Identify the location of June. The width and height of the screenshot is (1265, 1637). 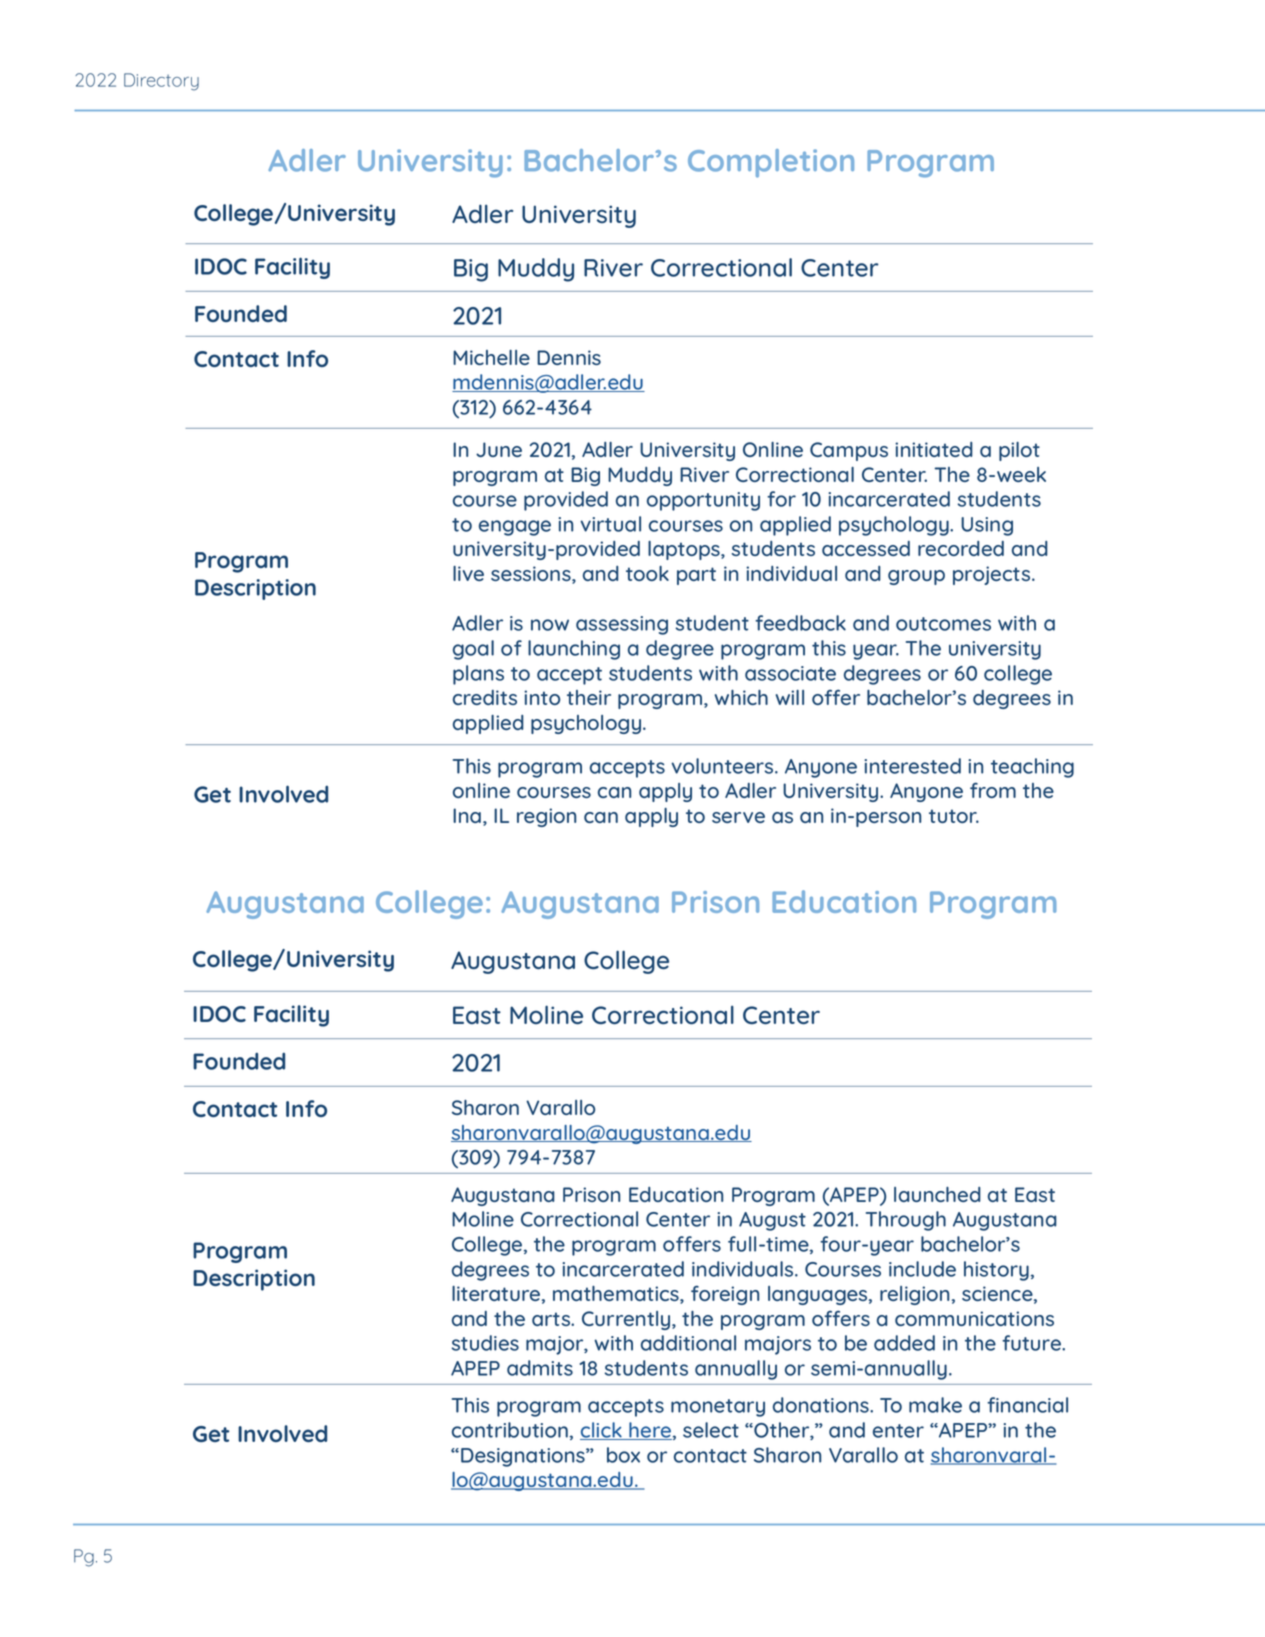
(499, 449).
